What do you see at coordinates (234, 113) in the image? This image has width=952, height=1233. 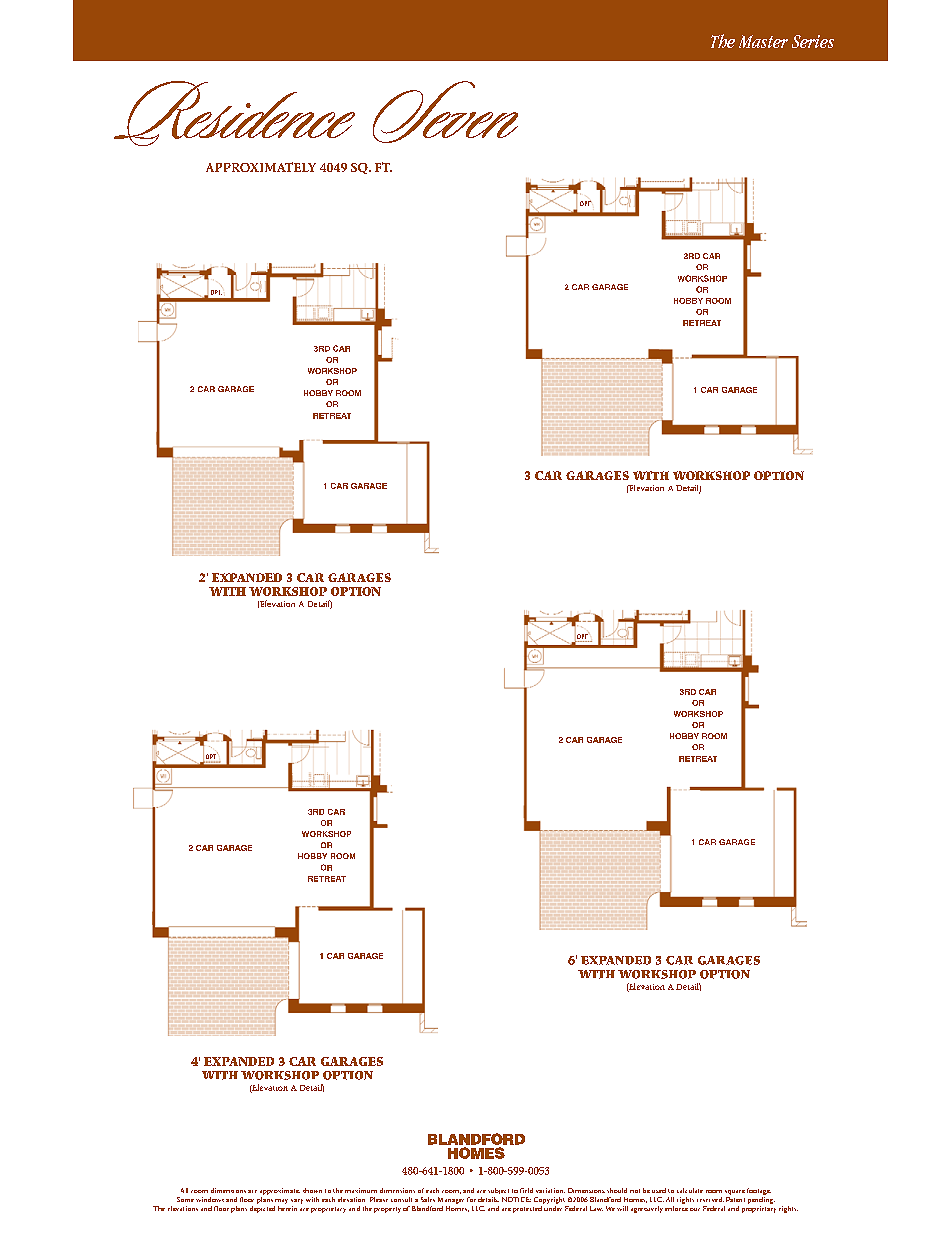 I see `Residence` at bounding box center [234, 113].
